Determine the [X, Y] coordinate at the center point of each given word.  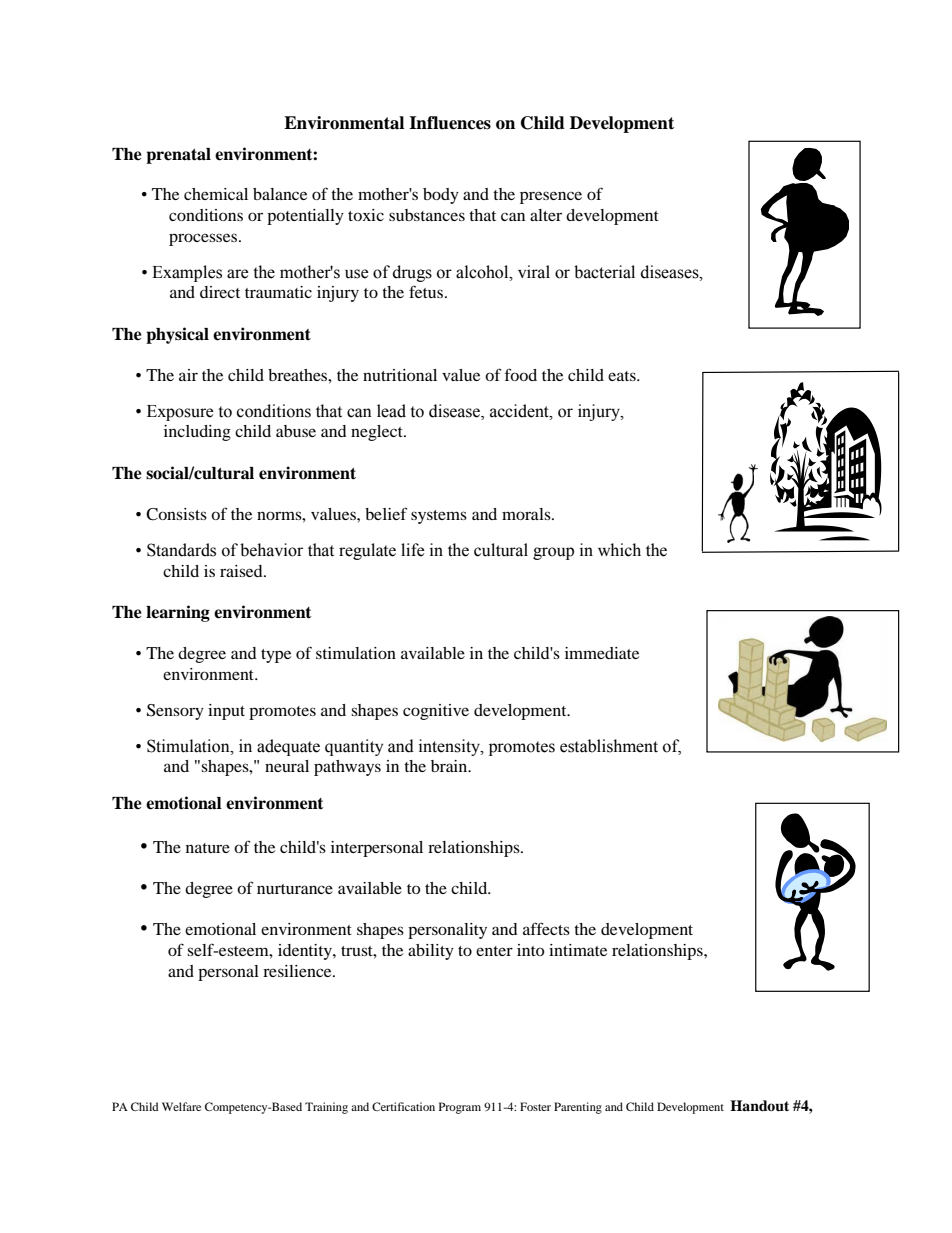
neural [287, 766]
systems [439, 517]
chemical [216, 194]
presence [551, 197]
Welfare [181, 1106]
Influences [450, 123]
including [197, 433]
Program [460, 1108]
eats [623, 376]
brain [450, 766]
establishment [609, 746]
